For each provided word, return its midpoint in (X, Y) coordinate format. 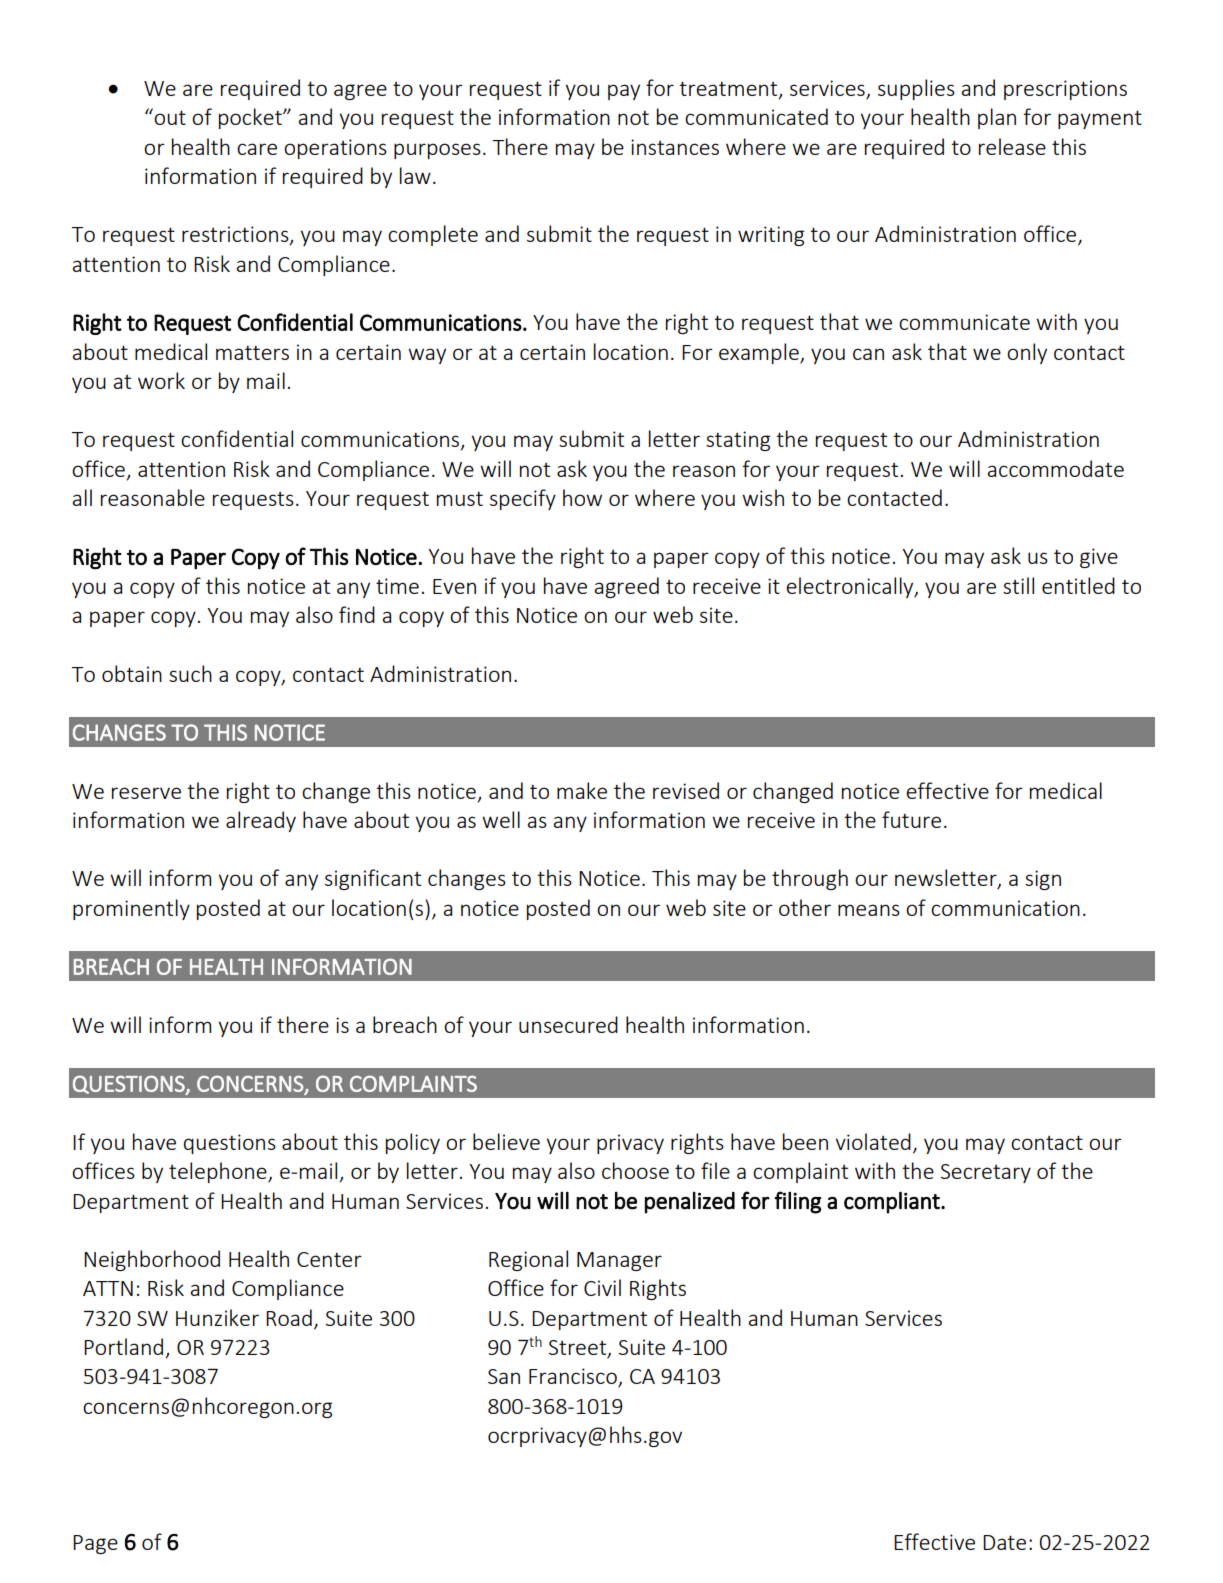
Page (95, 1544)
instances (675, 147)
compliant (893, 1202)
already (261, 821)
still (1018, 585)
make (582, 790)
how (582, 497)
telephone (219, 1172)
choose (635, 1170)
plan (997, 118)
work (161, 380)
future (911, 819)
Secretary (986, 1173)
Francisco (574, 1377)
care (257, 149)
